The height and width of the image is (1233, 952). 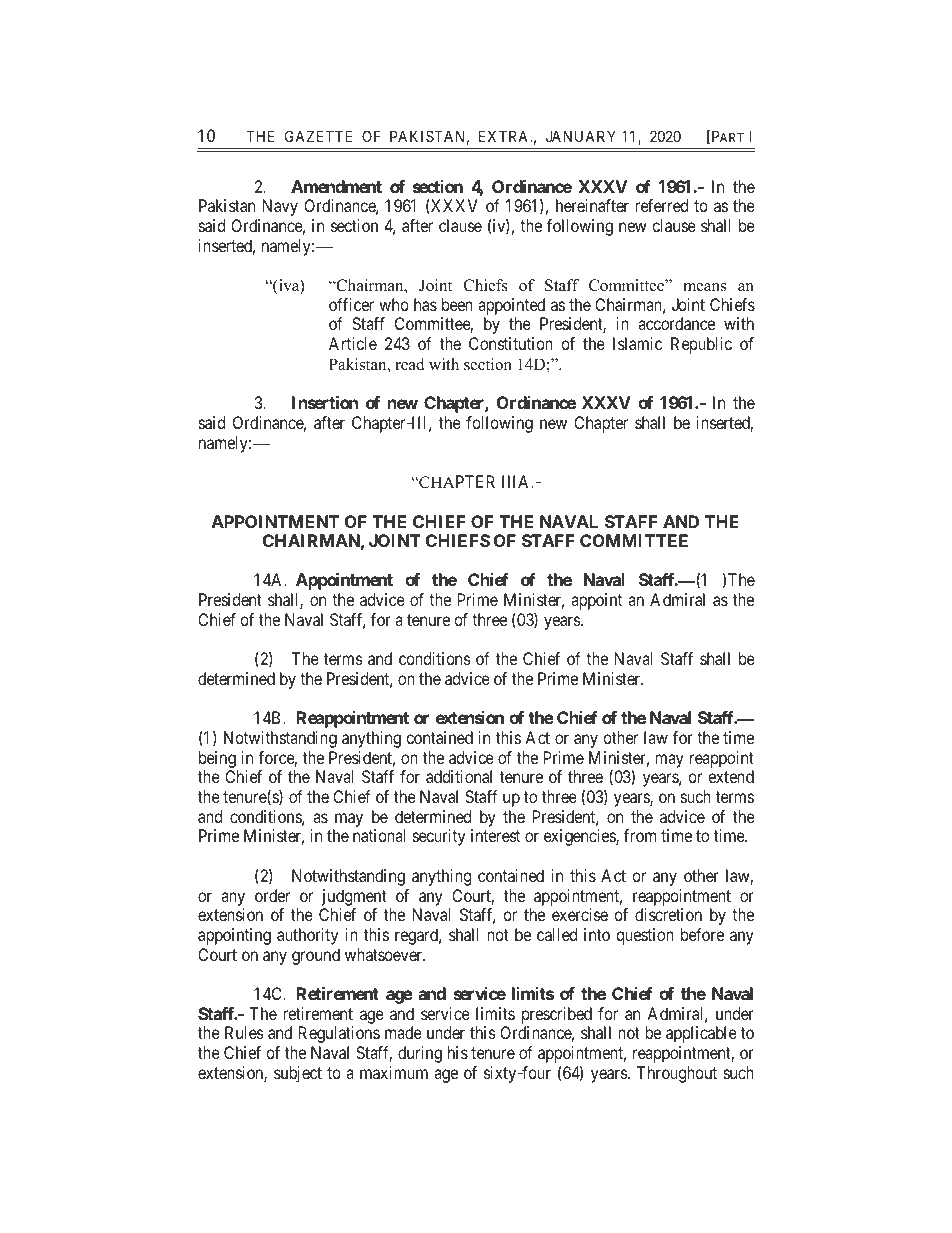 I want to click on being, so click(x=217, y=759).
